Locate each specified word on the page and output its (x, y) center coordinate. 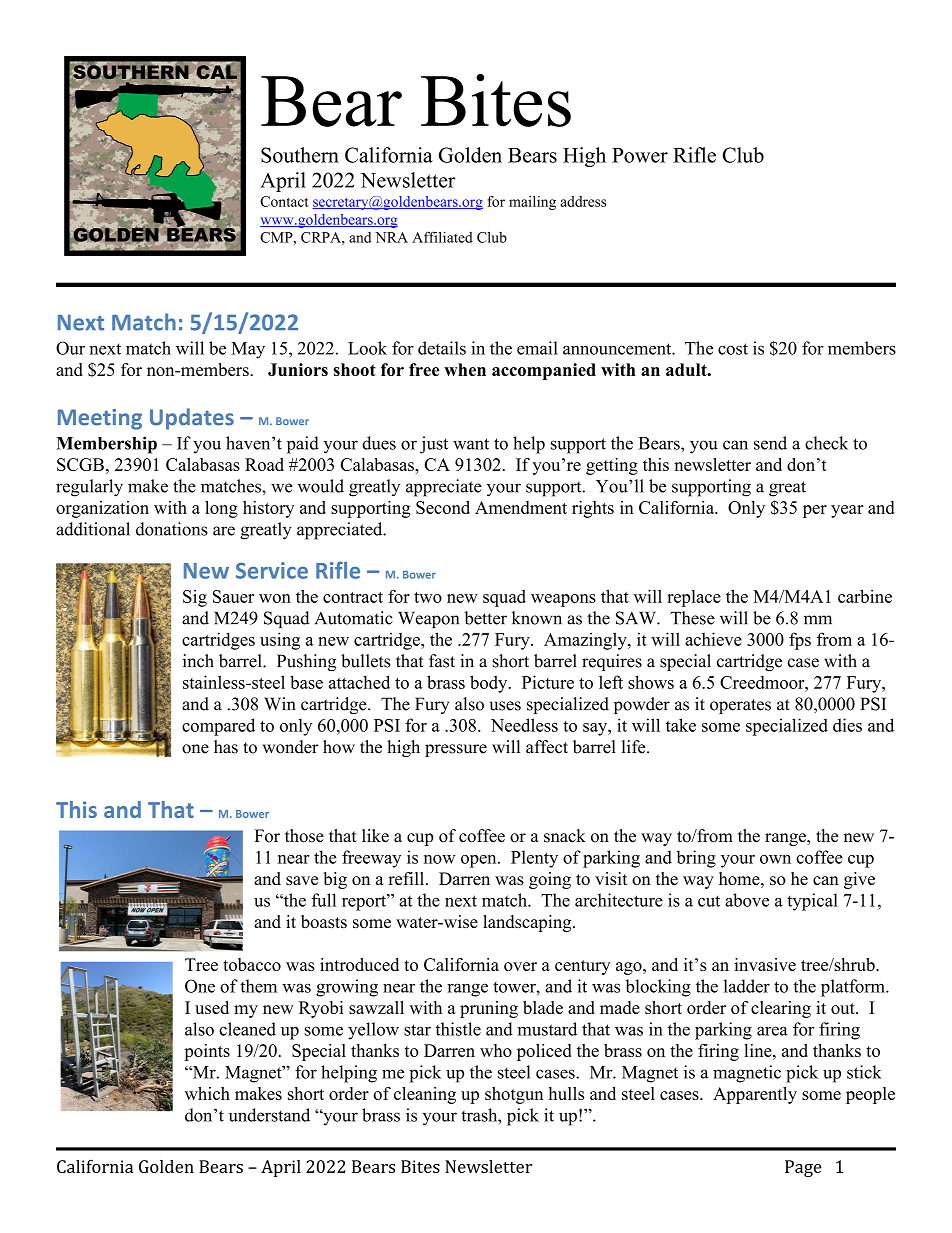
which (207, 1093)
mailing (532, 203)
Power (640, 155)
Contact (284, 201)
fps (800, 641)
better (485, 618)
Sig (195, 598)
